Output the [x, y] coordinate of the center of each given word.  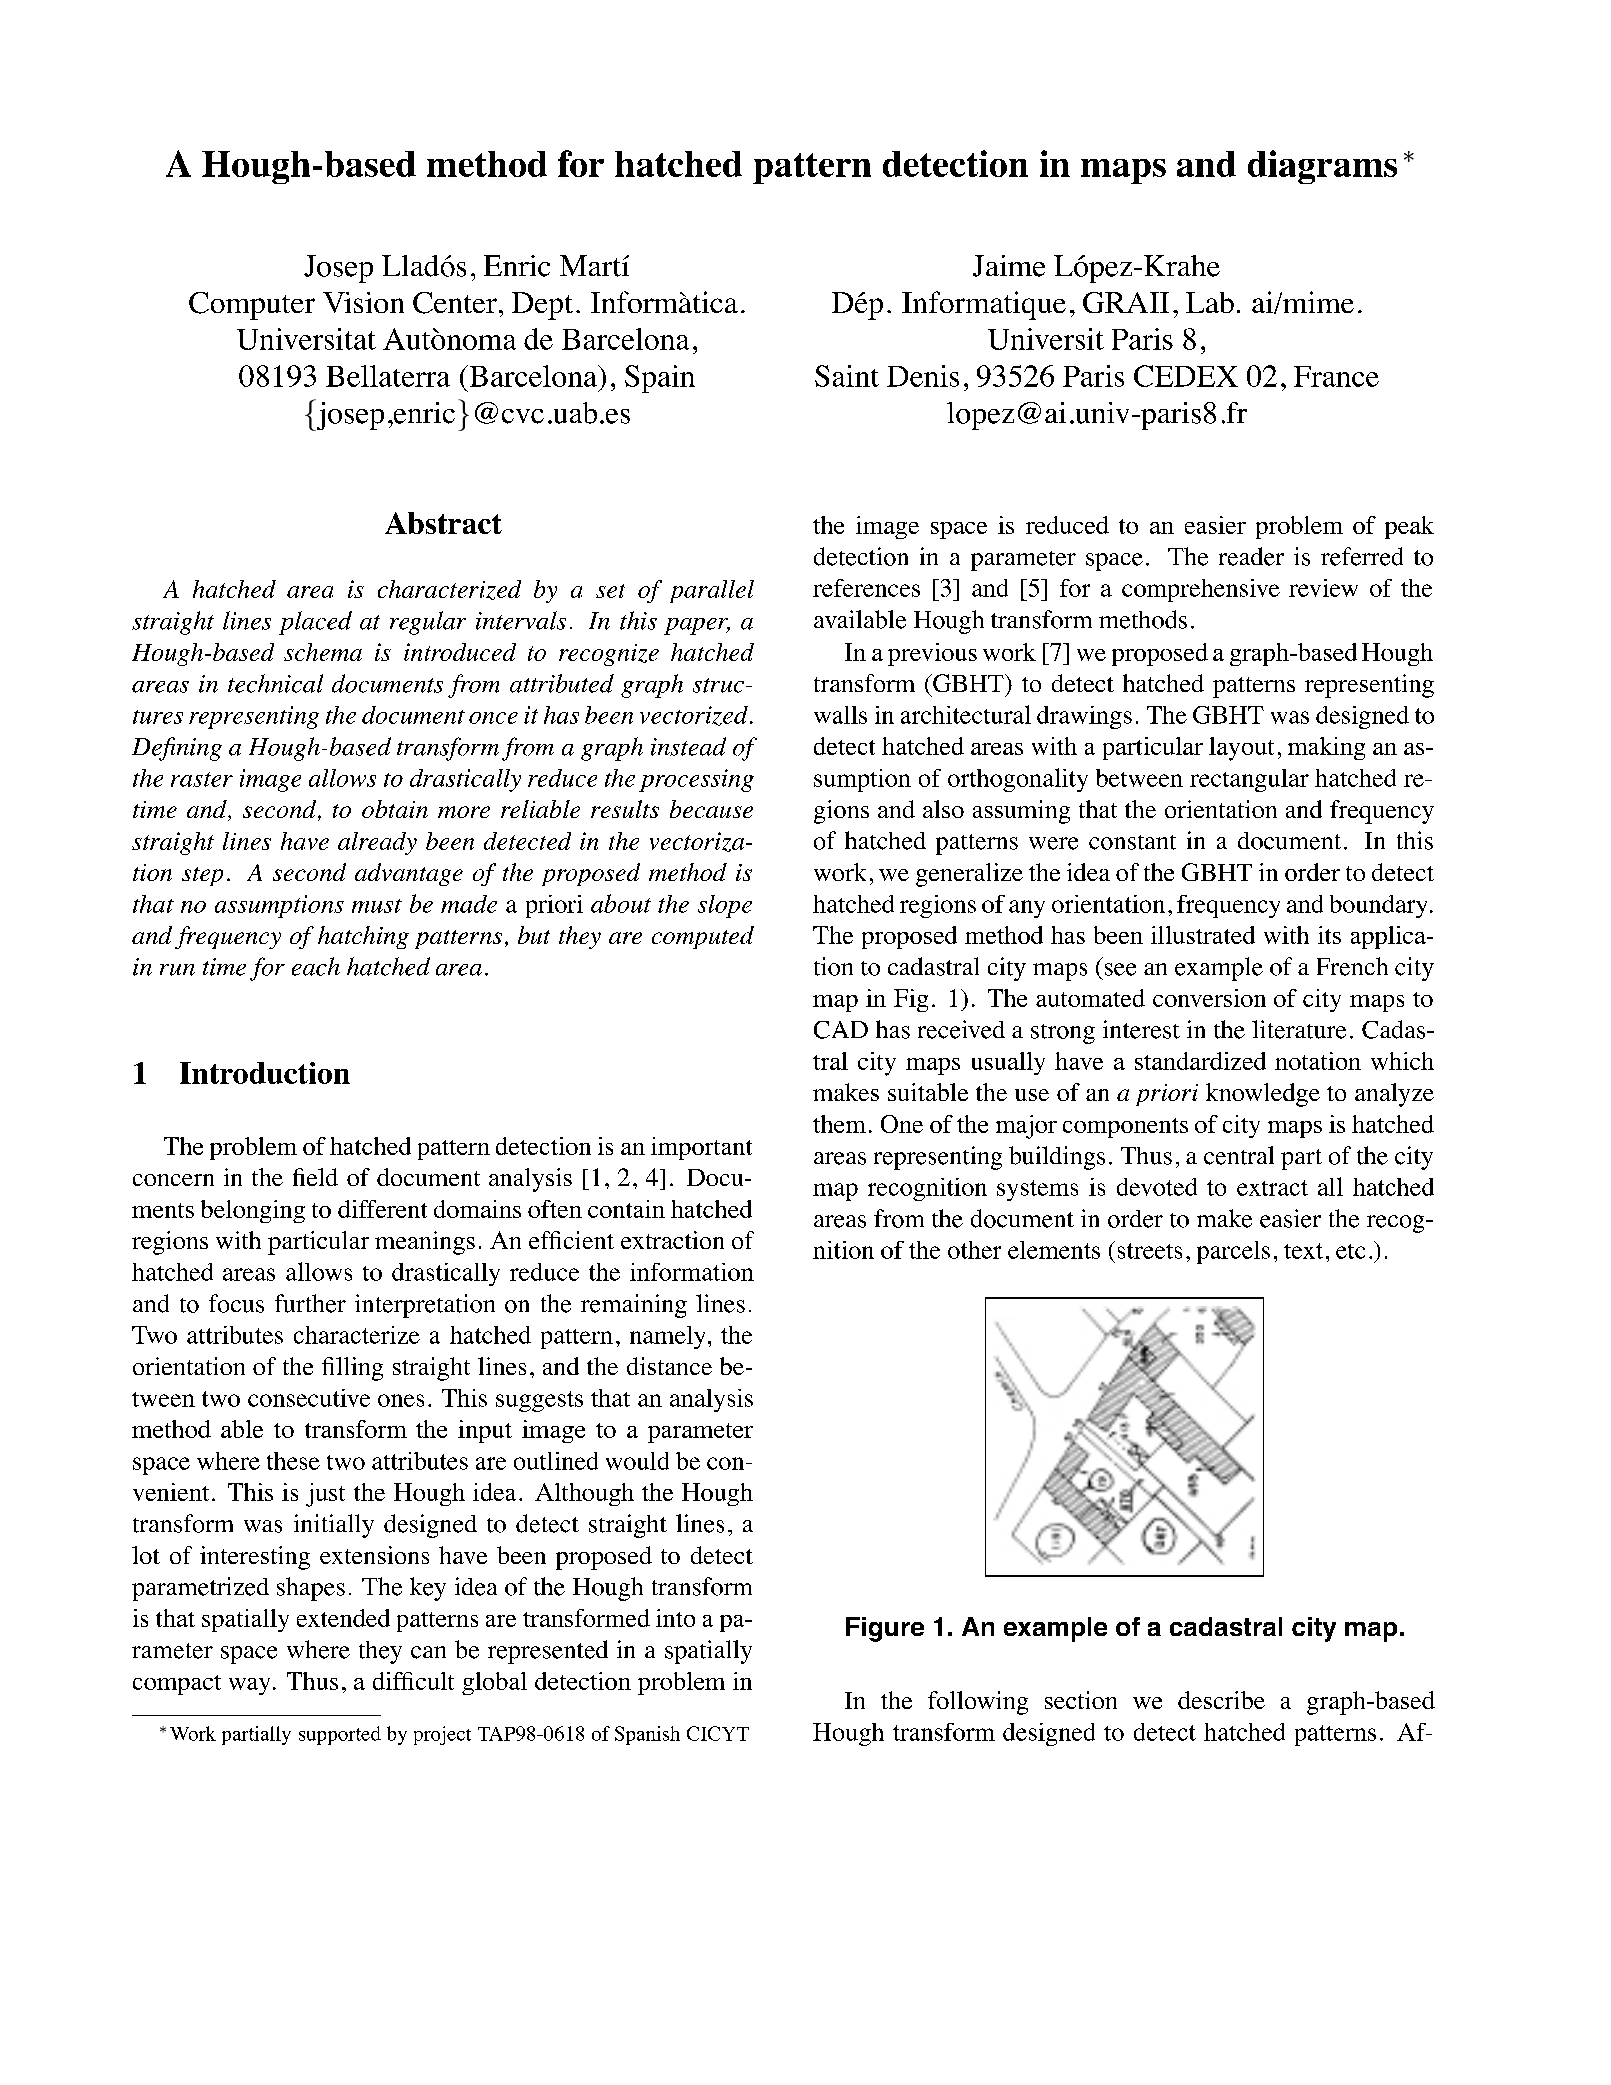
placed [315, 623]
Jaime [1009, 266]
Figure [885, 1629]
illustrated [1203, 935]
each [316, 966]
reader [1251, 556]
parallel [712, 591]
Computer [252, 306]
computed [703, 937]
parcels [1233, 1252]
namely [667, 1337]
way [249, 1686]
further [310, 1303]
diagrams [1322, 167]
